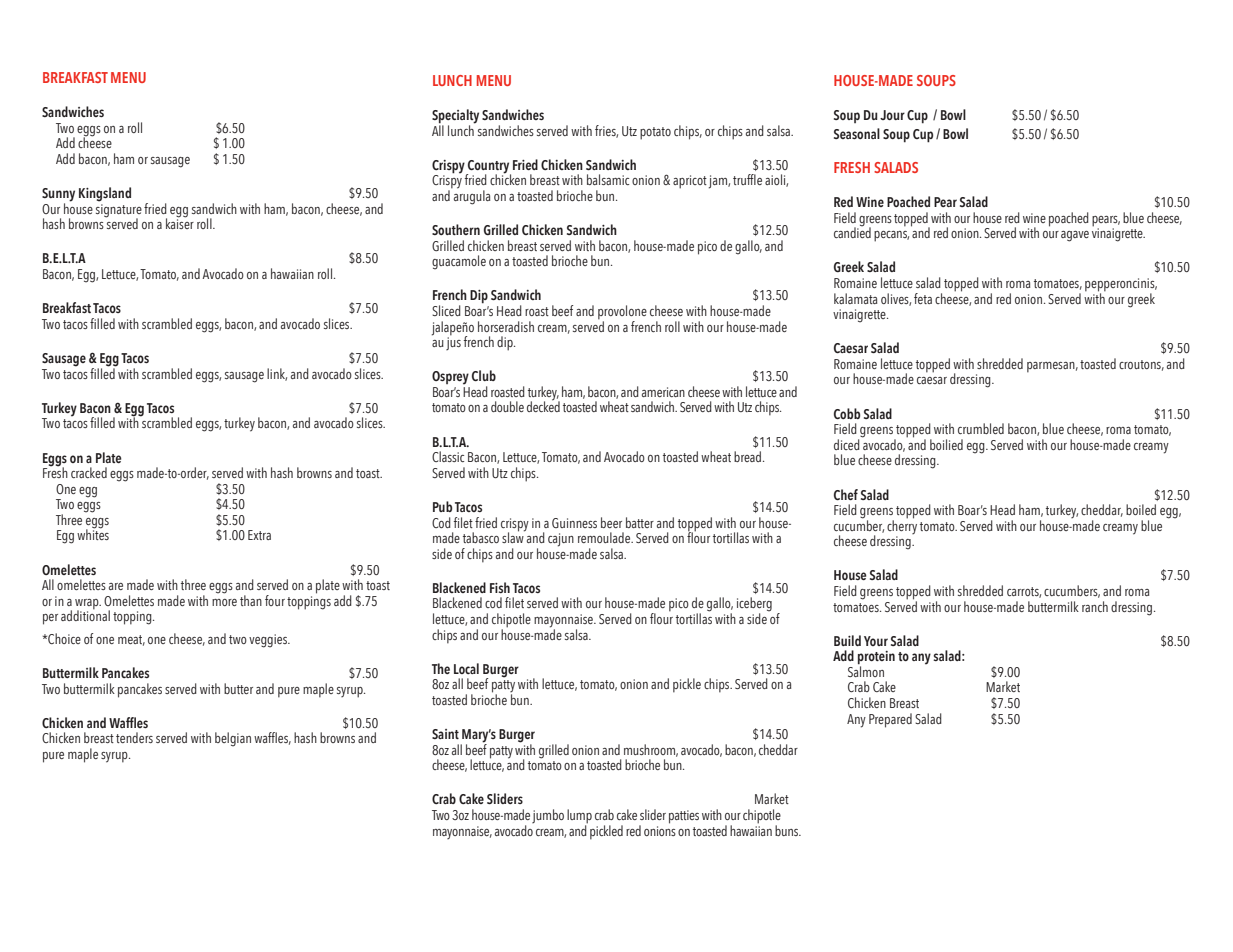 This document has width=1233, height=952. I want to click on belgian, so click(233, 739).
